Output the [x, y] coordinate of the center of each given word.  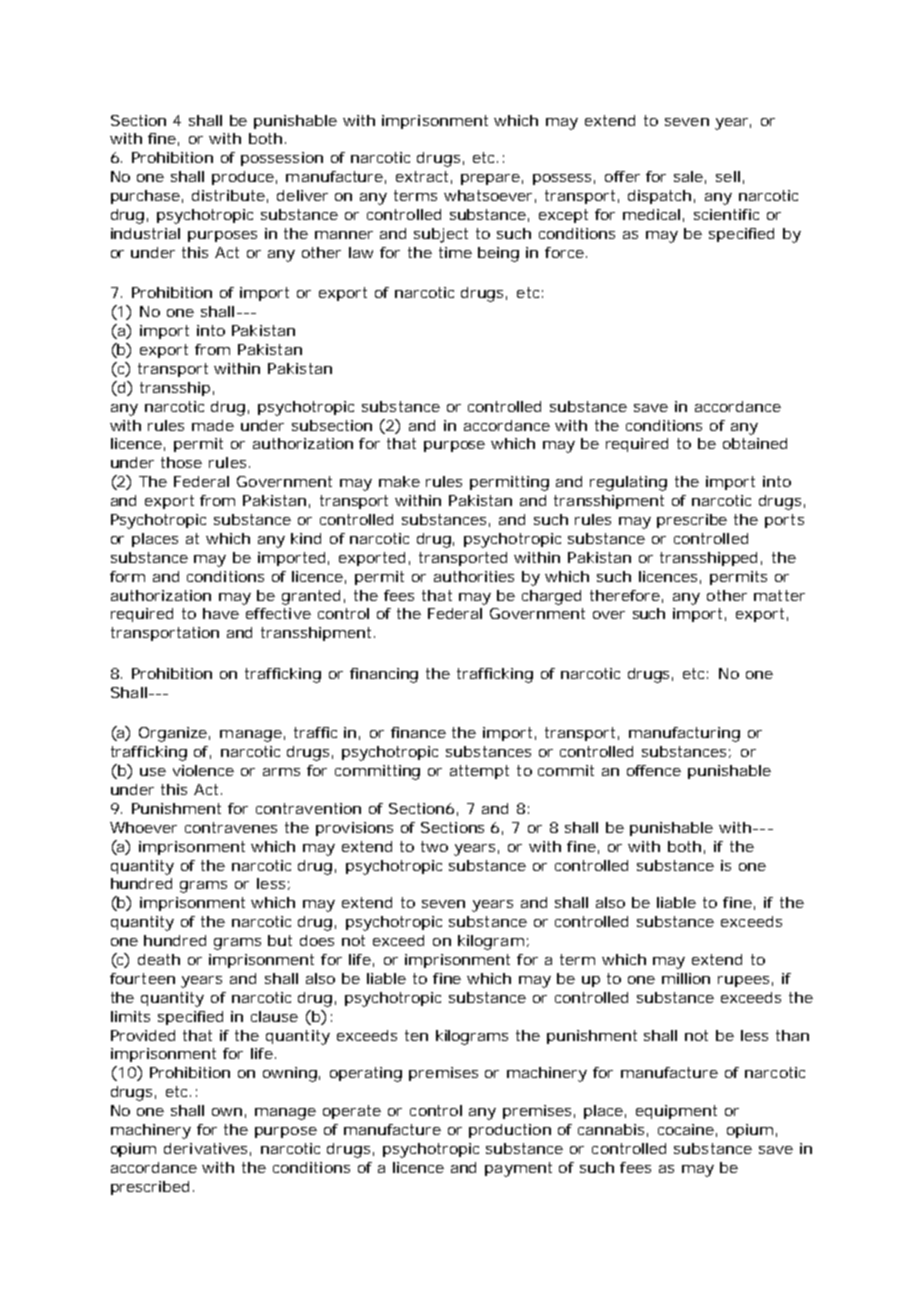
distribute [228, 195]
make [399, 481]
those [181, 462]
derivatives [207, 1149]
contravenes [231, 827]
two [434, 846]
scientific [726, 214]
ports [784, 521]
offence [654, 770]
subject [441, 235]
